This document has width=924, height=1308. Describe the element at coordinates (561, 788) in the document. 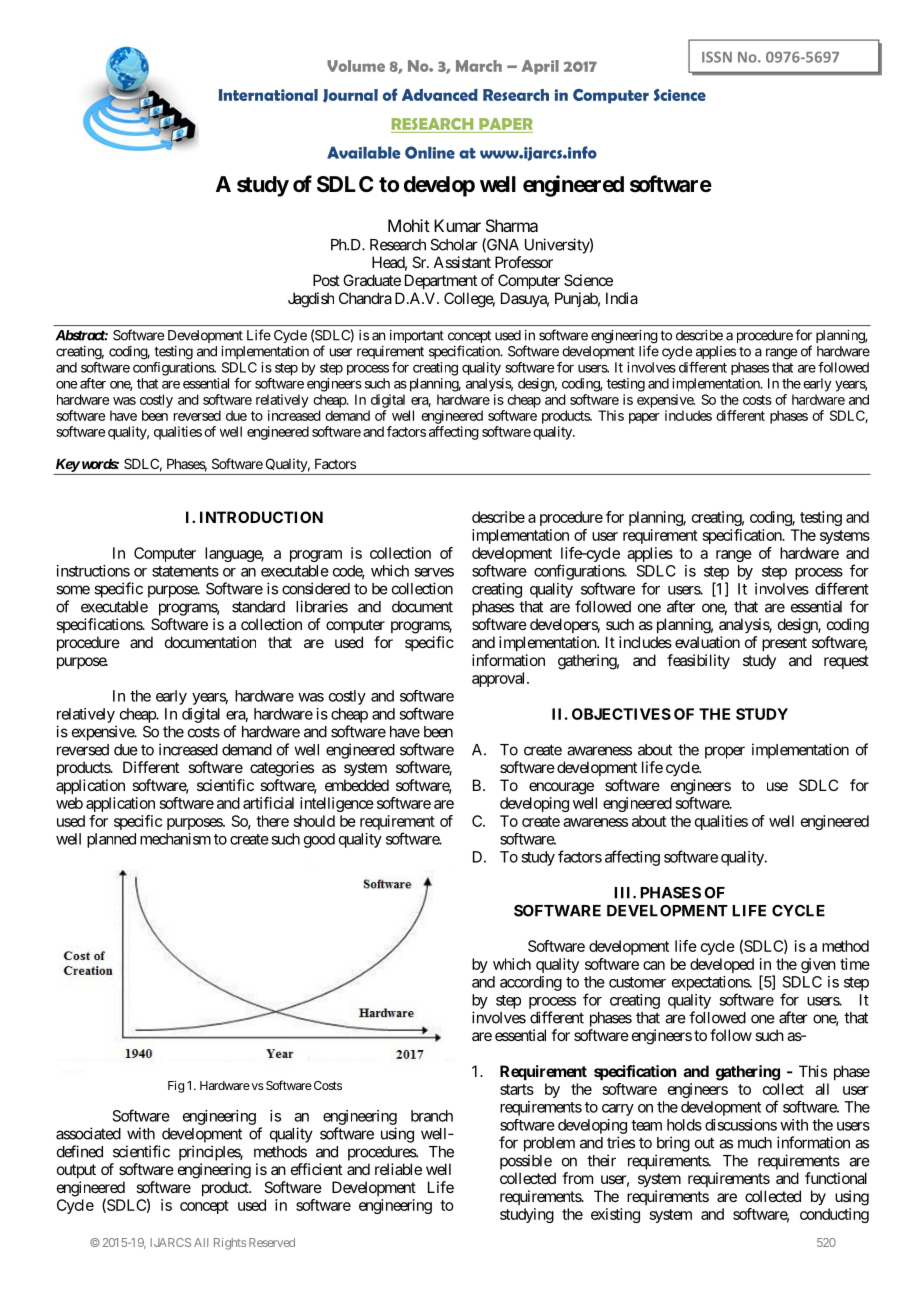

I see `encourage` at that location.
